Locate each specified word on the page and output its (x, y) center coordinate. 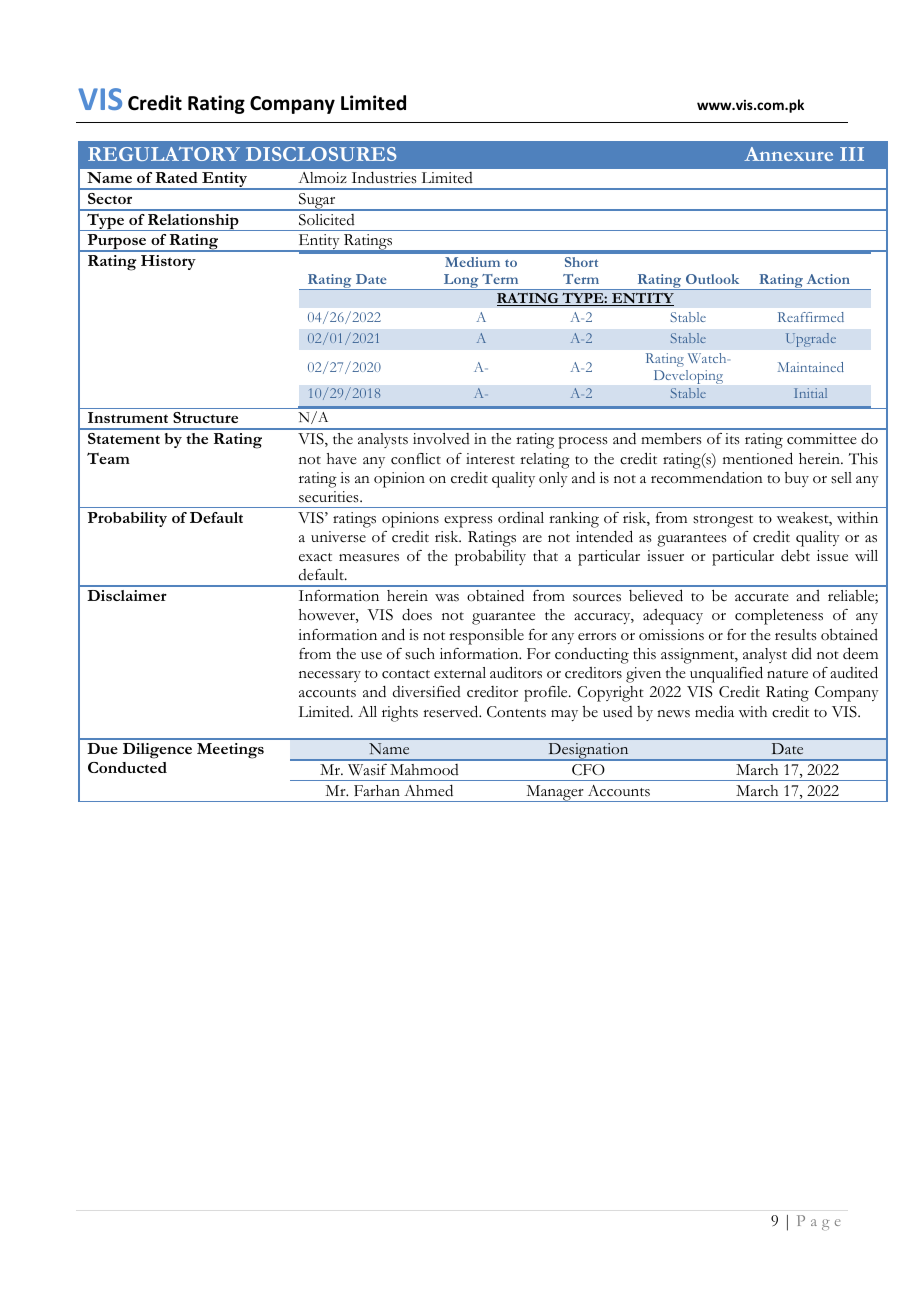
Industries (384, 177)
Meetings (230, 751)
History (168, 262)
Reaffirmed (811, 317)
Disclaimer (127, 595)
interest (490, 459)
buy (797, 479)
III (852, 154)
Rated (177, 177)
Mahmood (424, 770)
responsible (486, 637)
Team (108, 458)
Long (461, 282)
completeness (779, 617)
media (714, 711)
